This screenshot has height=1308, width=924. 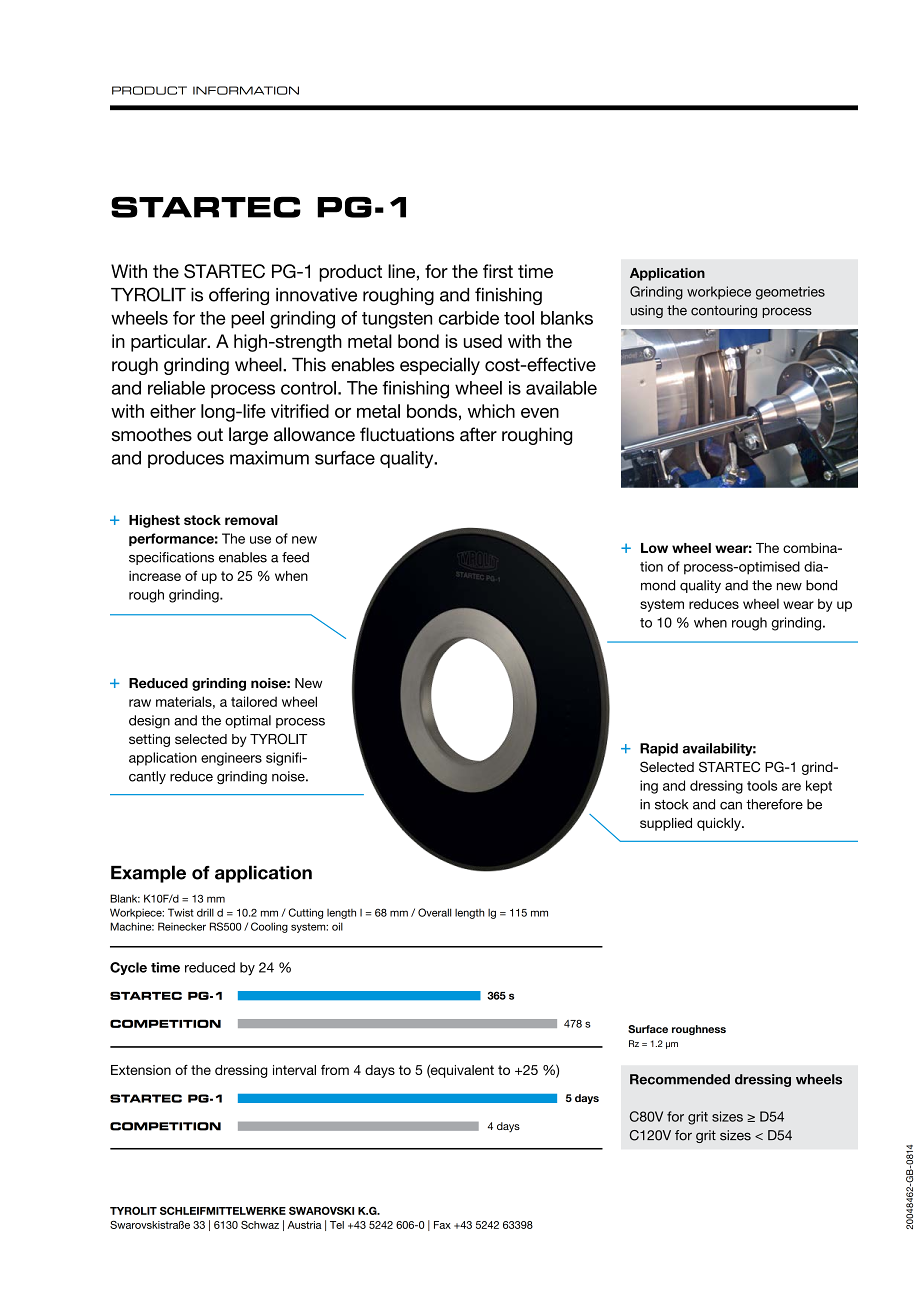 What do you see at coordinates (659, 749) in the screenshot?
I see `Rapid` at bounding box center [659, 749].
